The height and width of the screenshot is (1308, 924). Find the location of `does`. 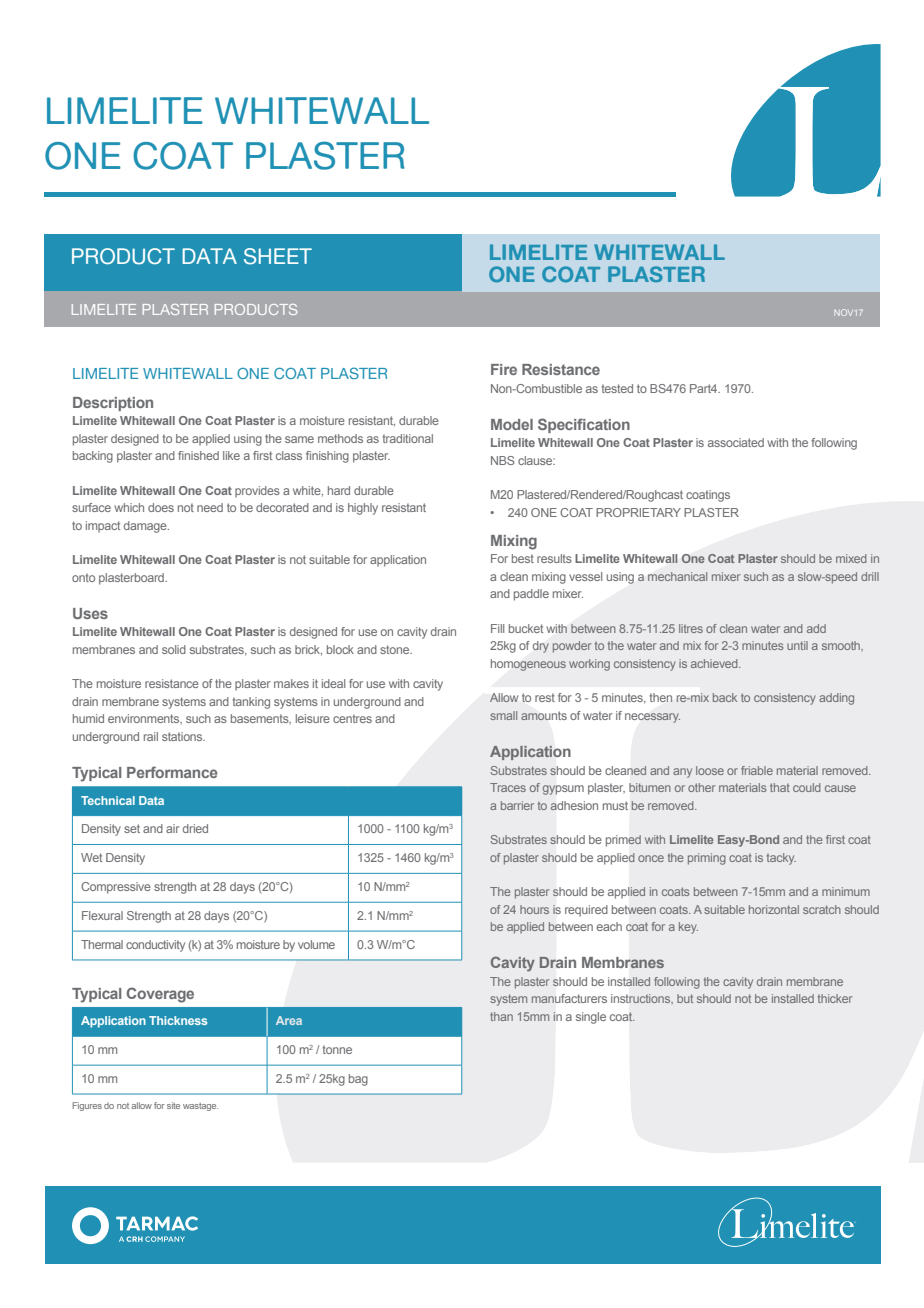

does is located at coordinates (161, 507).
